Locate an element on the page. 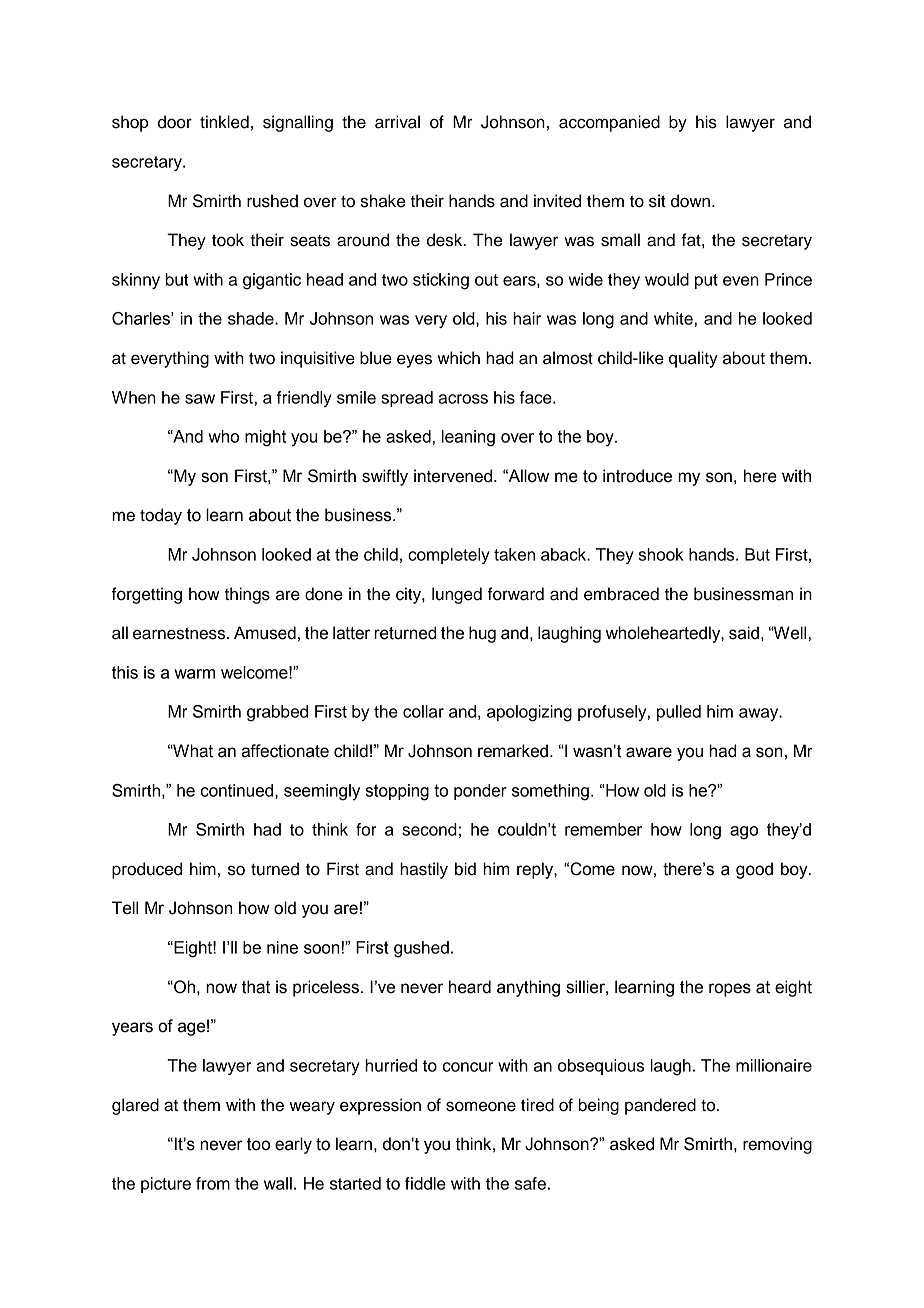 Image resolution: width=924 pixels, height=1308 pixels. hug is located at coordinates (482, 634).
